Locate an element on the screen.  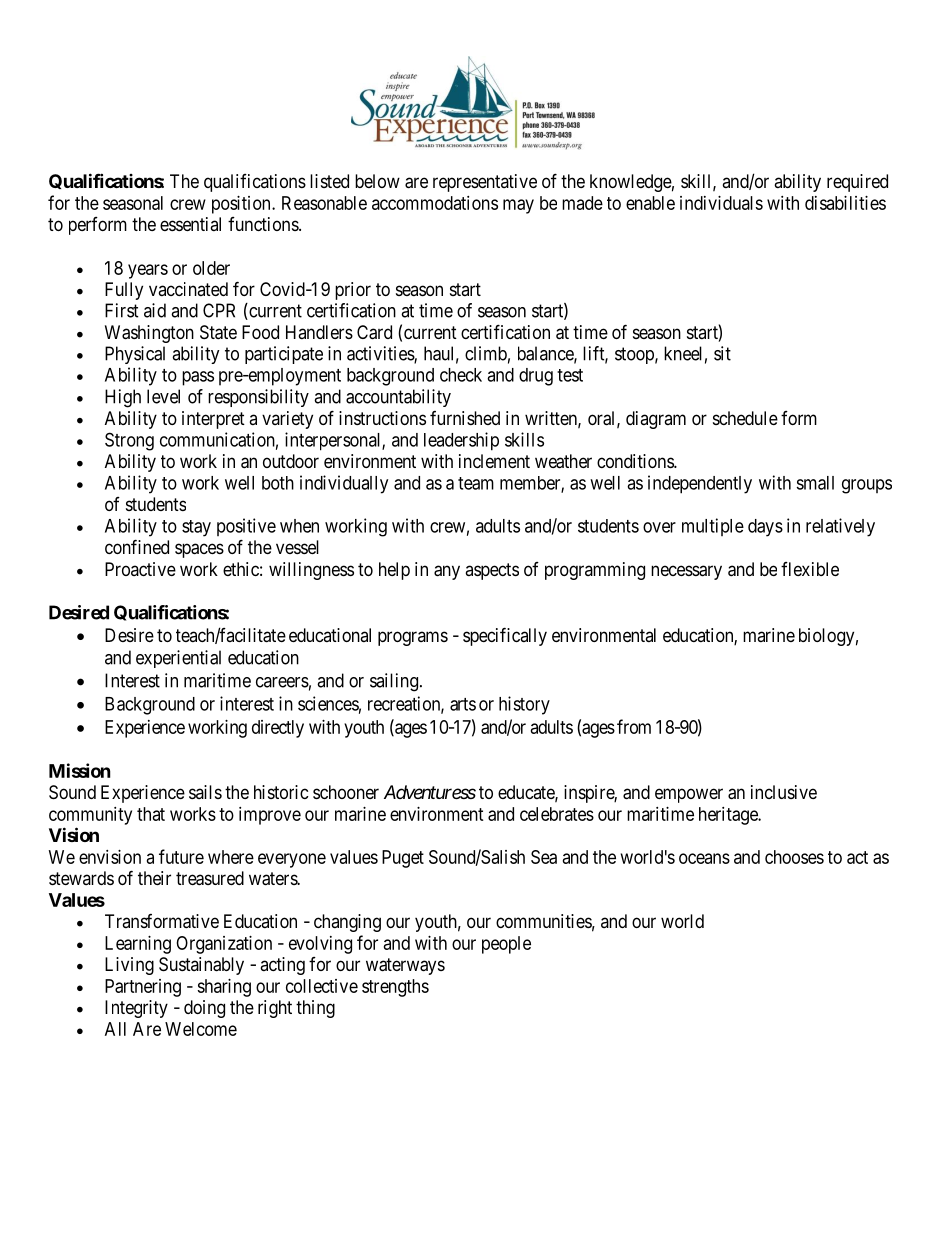
accommodations is located at coordinates (435, 203).
